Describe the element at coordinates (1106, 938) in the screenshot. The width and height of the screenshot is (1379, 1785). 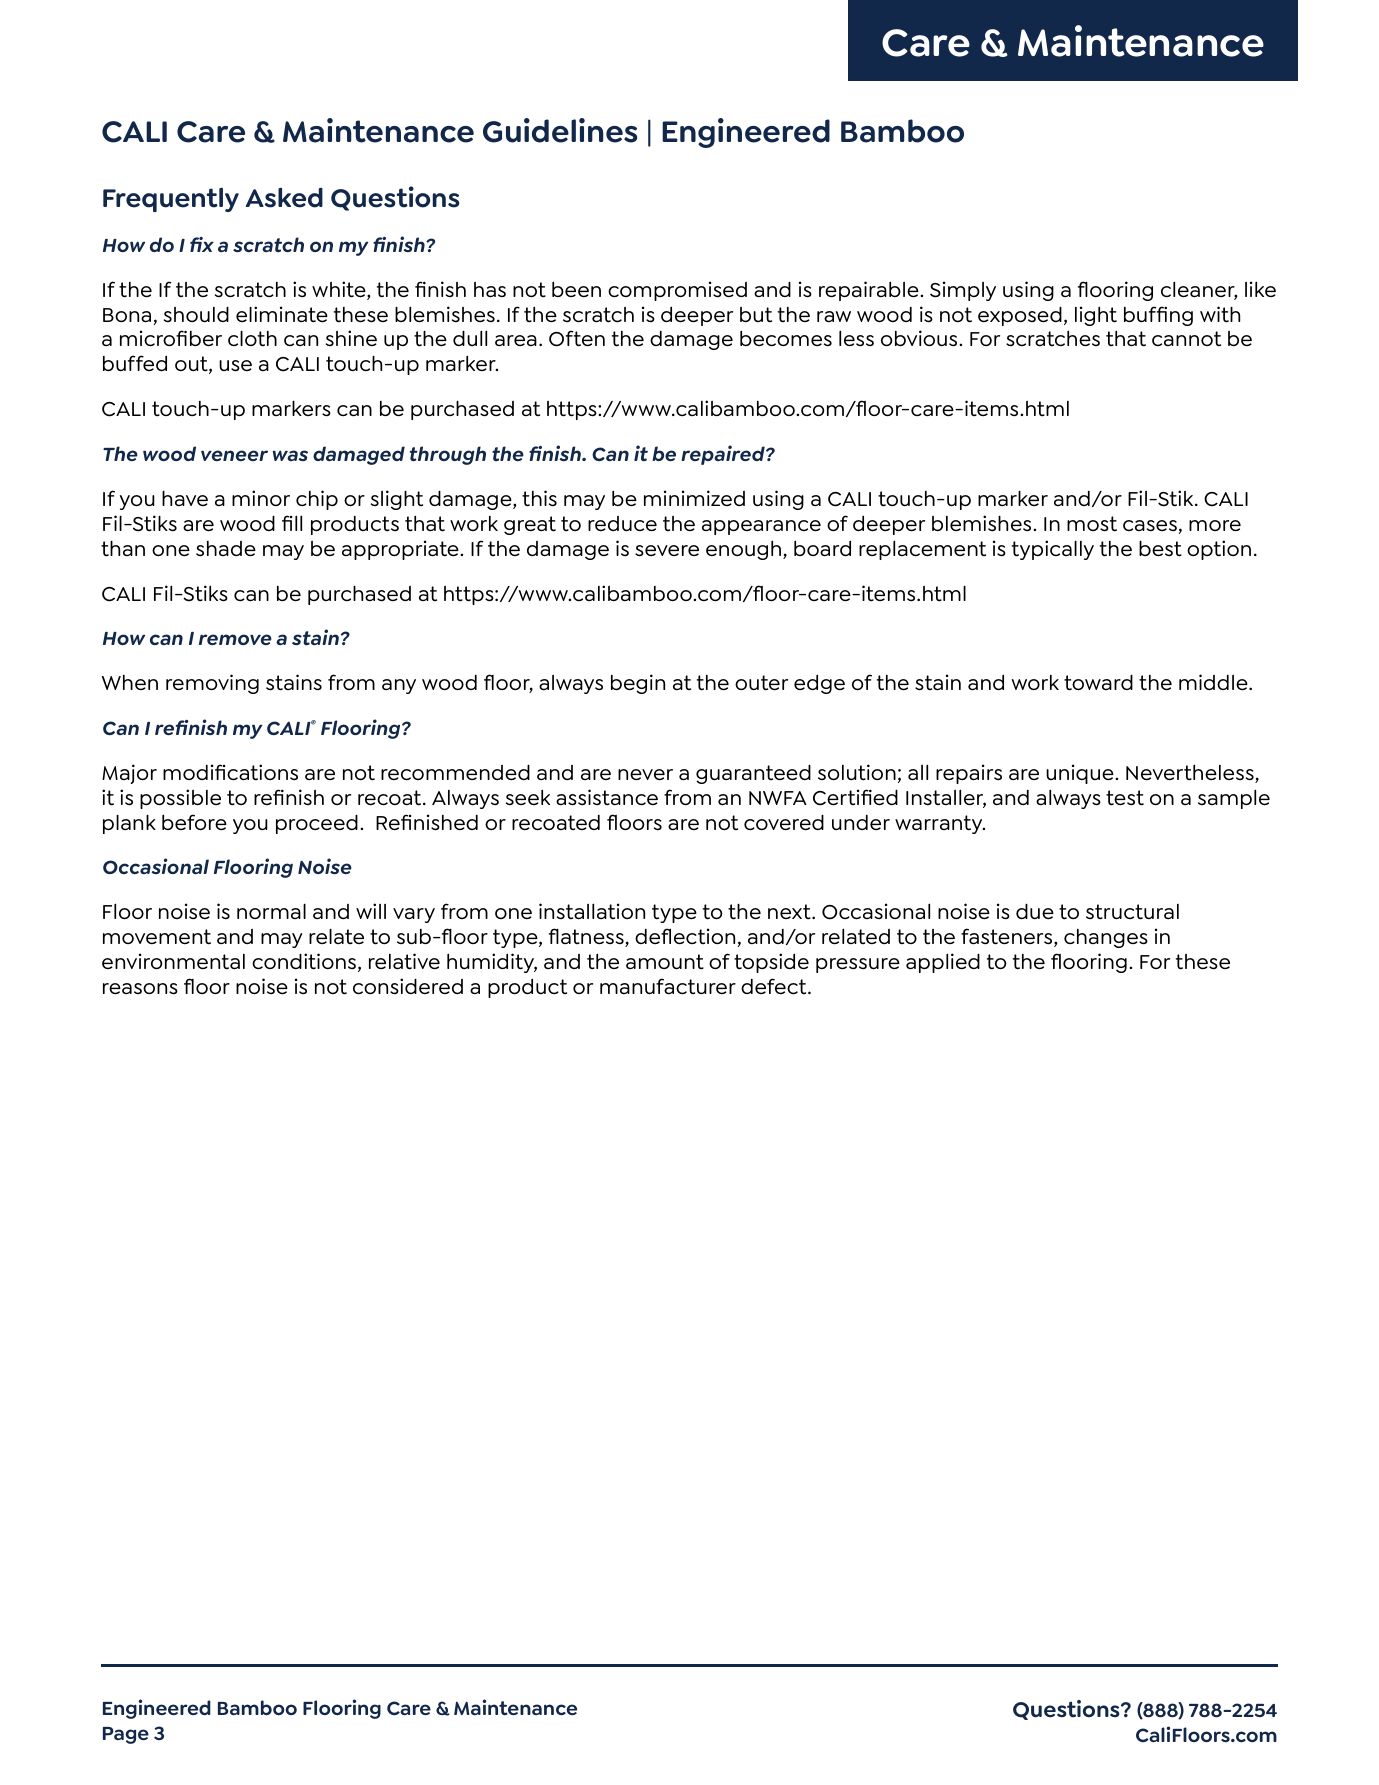
I see `changes` at that location.
